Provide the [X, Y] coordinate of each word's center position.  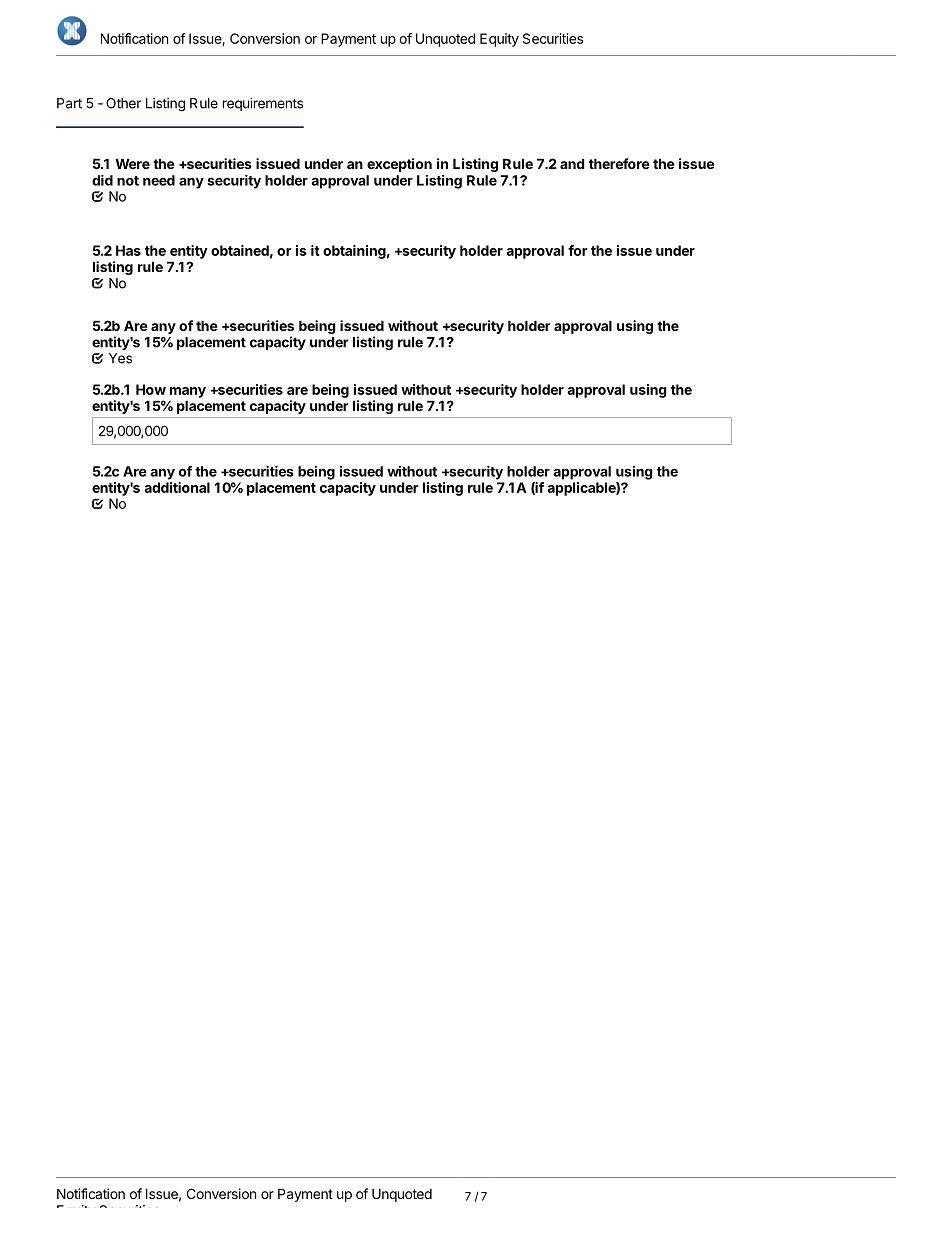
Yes [120, 358]
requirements [263, 104]
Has [128, 250]
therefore [619, 163]
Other [123, 103]
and [572, 163]
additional [177, 487]
